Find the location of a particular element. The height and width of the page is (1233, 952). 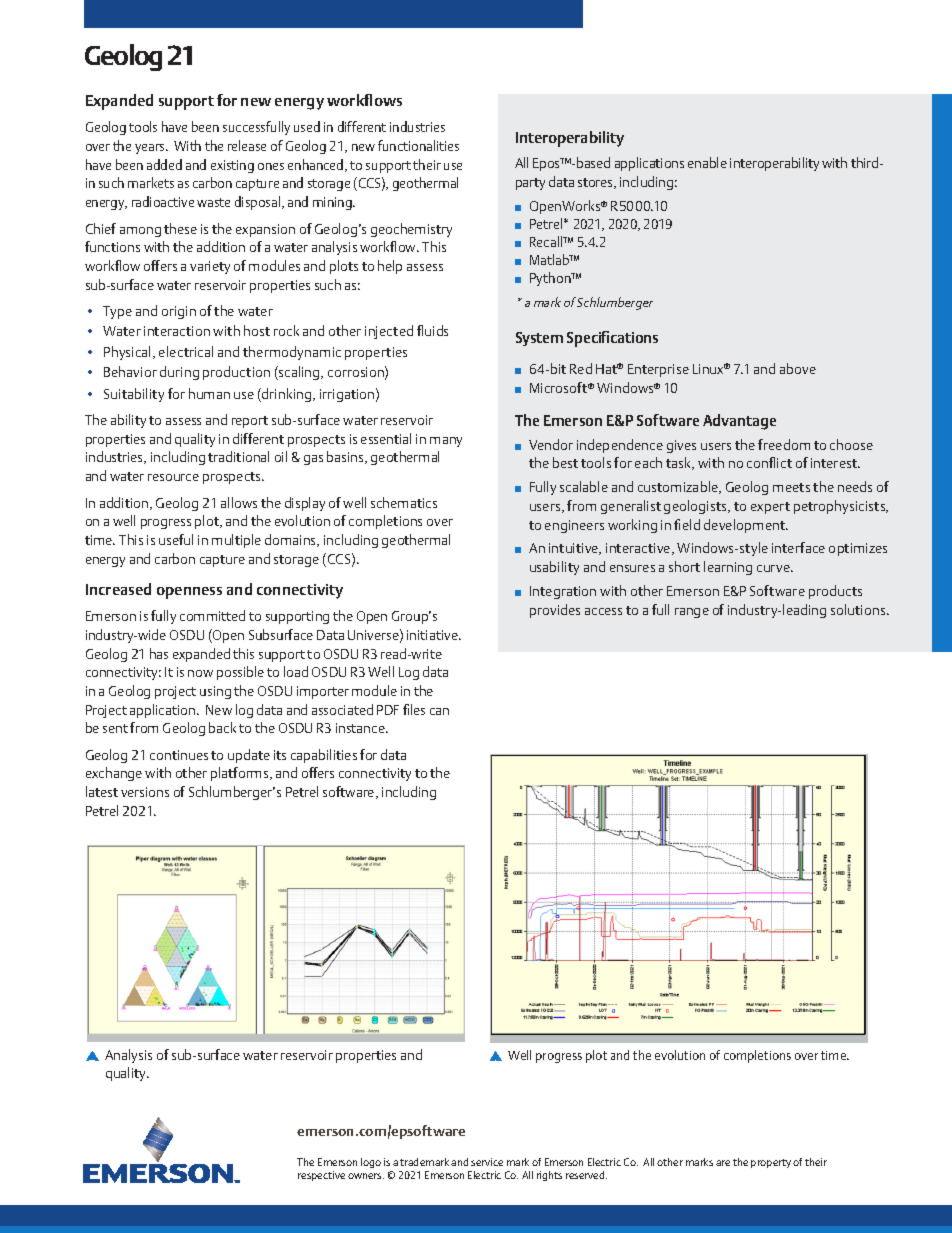

added is located at coordinates (164, 164).
